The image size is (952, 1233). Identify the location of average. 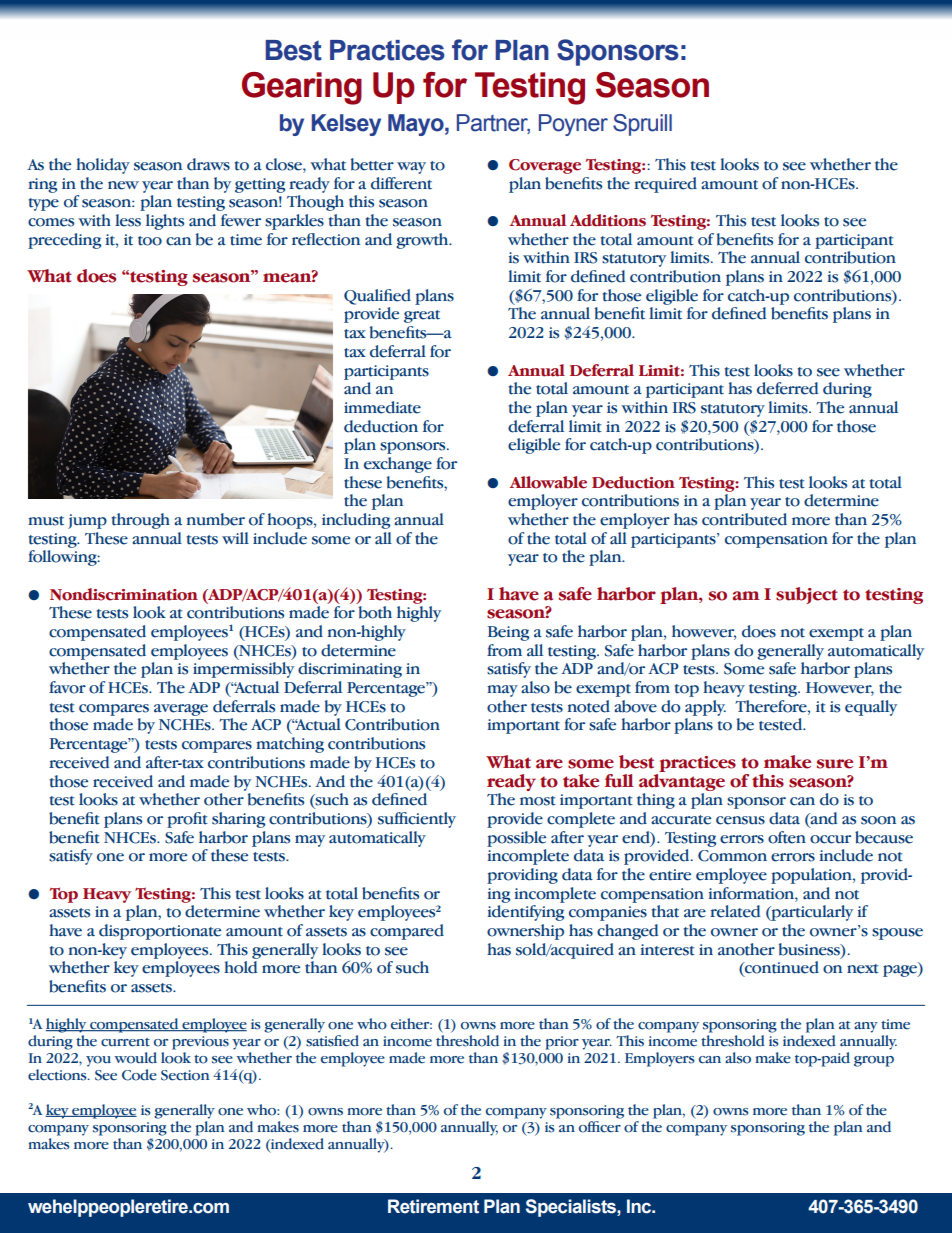
(181, 710).
